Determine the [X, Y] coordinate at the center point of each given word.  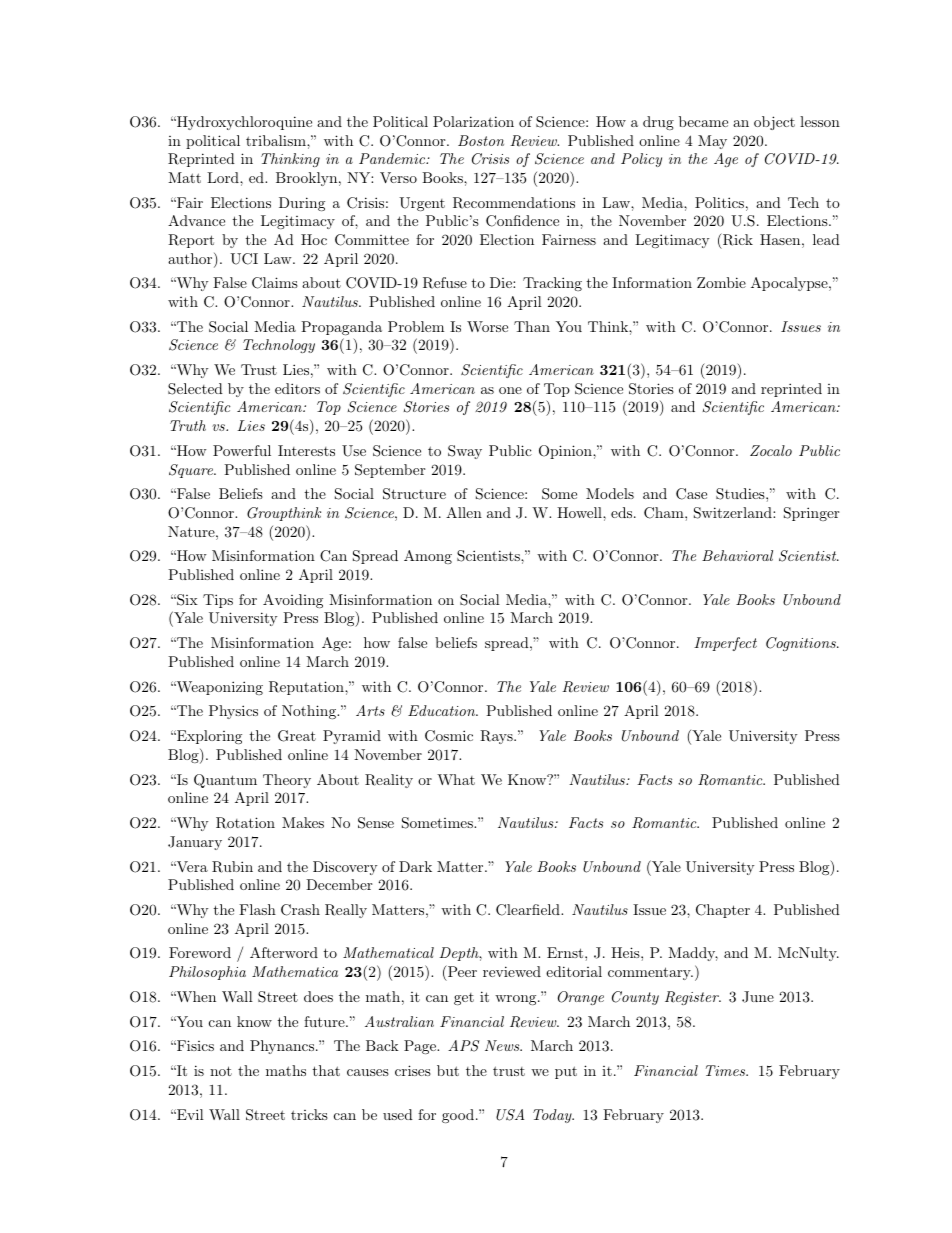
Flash [257, 909]
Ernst [566, 952]
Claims [275, 283]
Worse [487, 326]
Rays [497, 737]
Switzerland [734, 513]
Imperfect [725, 644]
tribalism [277, 140]
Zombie [721, 282]
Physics [233, 712]
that [326, 1070]
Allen [464, 512]
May [712, 142]
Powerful [242, 450]
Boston [481, 140]
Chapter [723, 911]
